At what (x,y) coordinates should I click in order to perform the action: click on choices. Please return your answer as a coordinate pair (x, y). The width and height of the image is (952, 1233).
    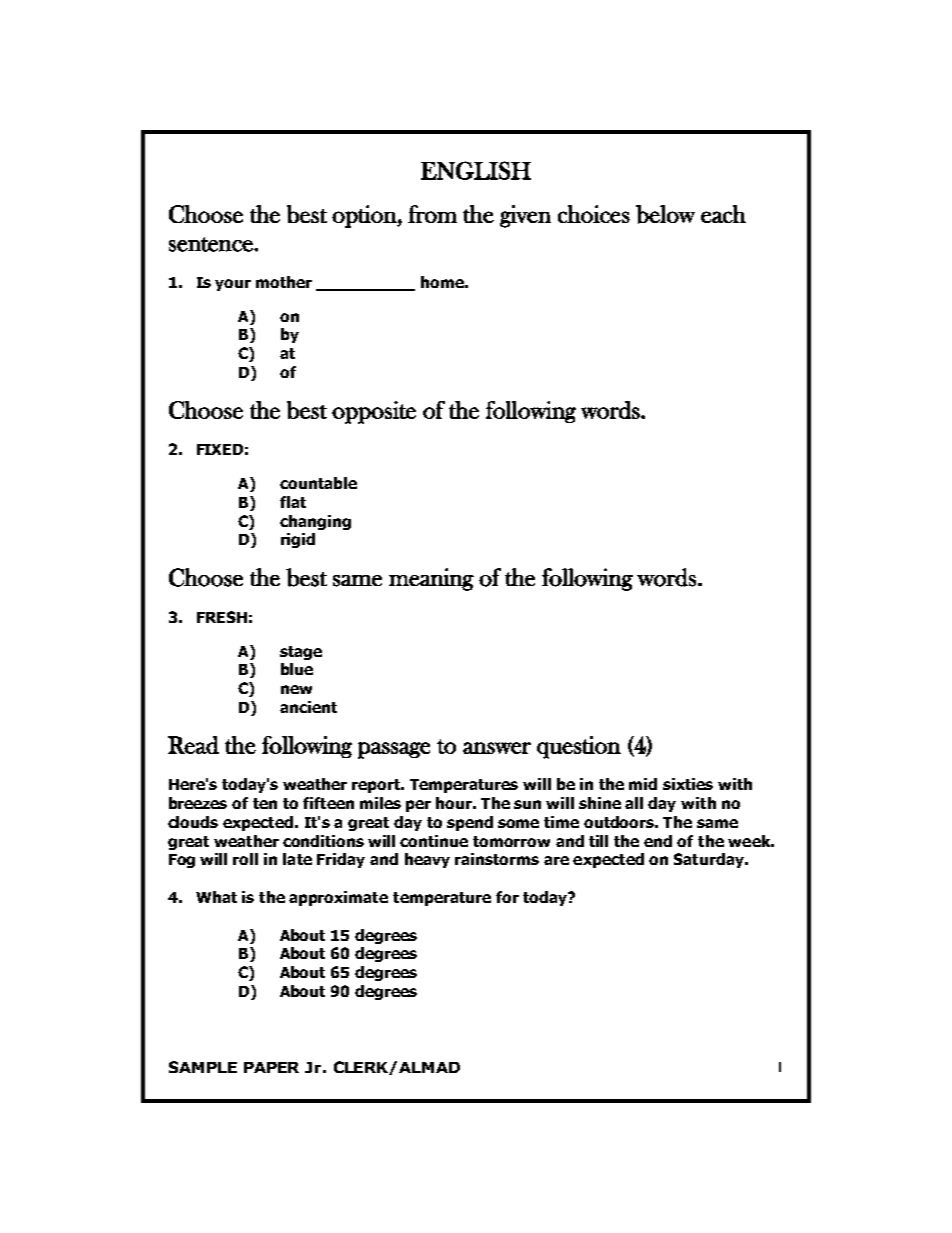
    Looking at the image, I should click on (594, 214).
